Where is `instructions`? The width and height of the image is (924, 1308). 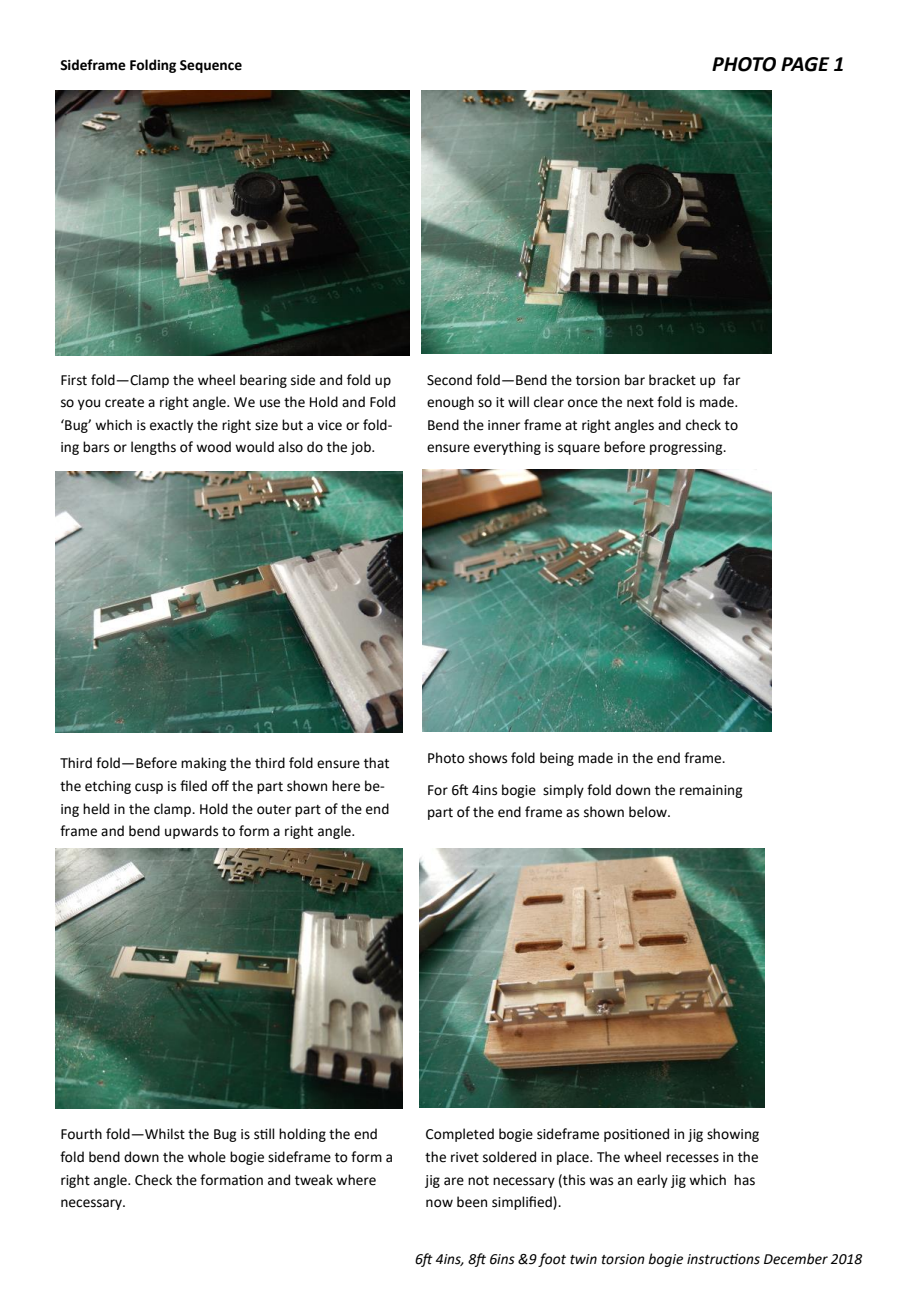
instructions is located at coordinates (723, 1259).
